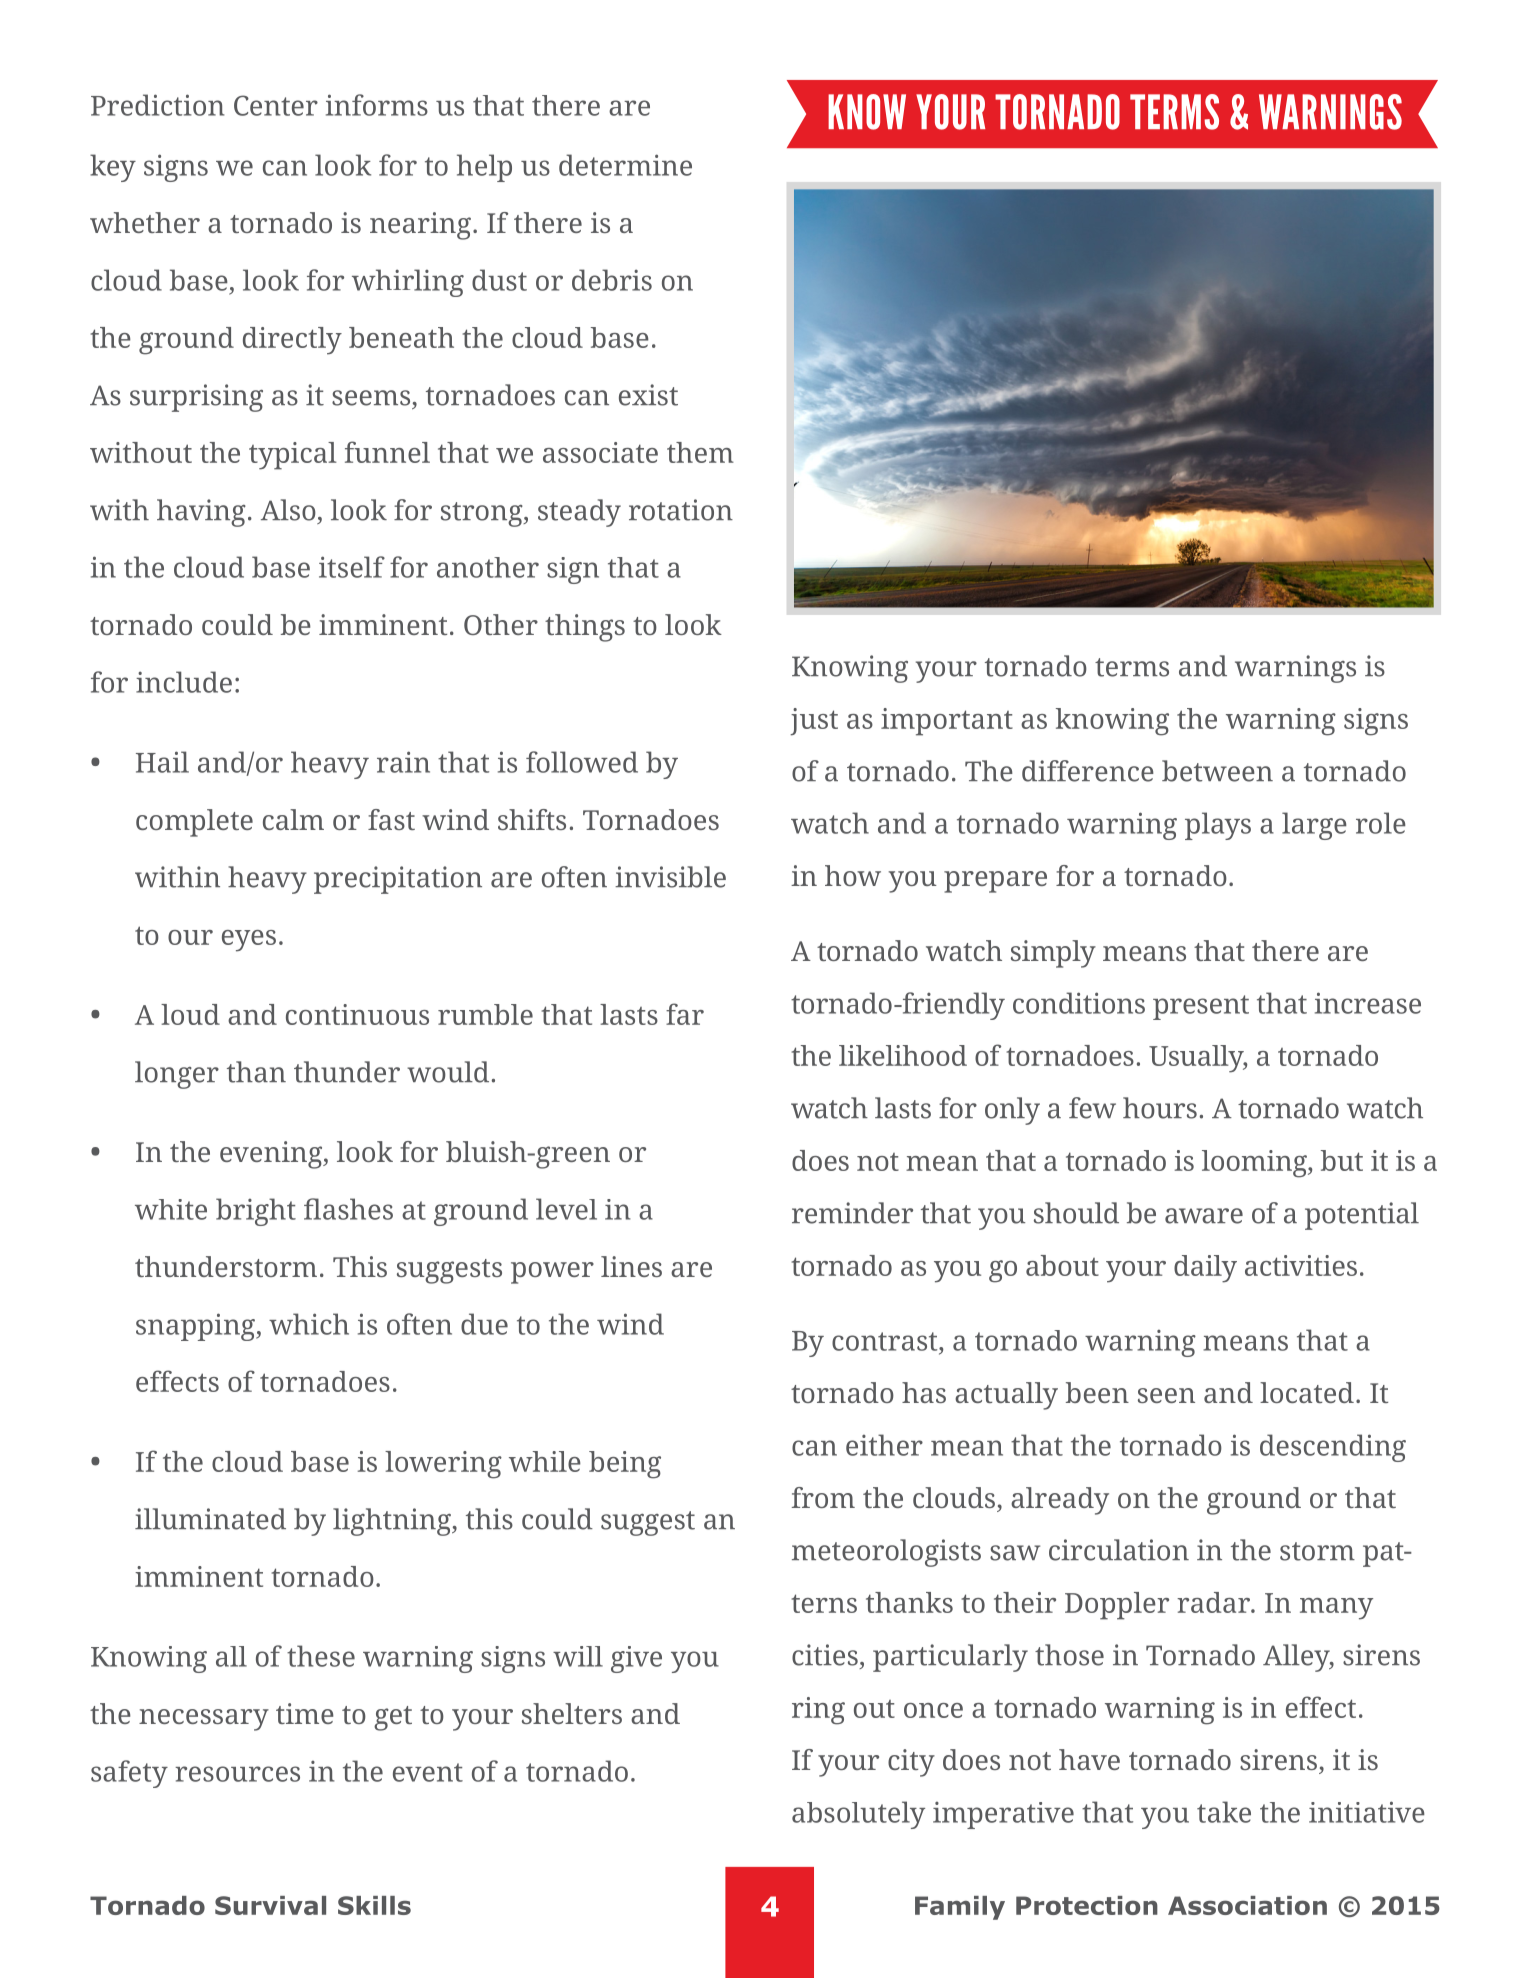 This screenshot has height=1978, width=1528. I want to click on far, so click(685, 1014).
